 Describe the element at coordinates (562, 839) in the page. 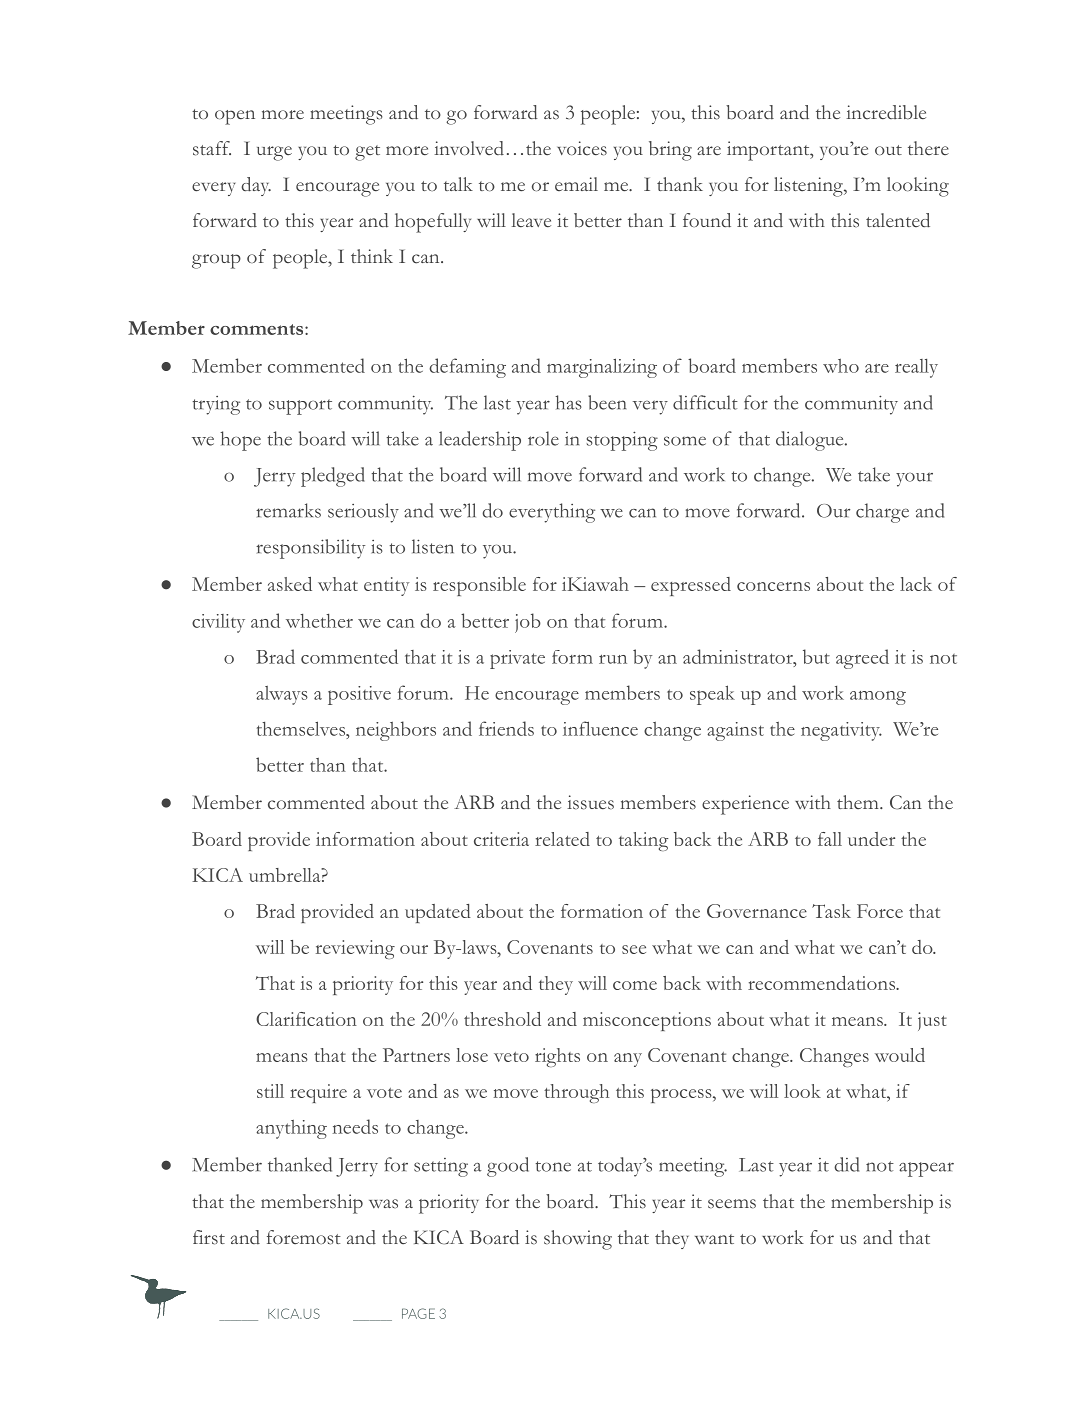

I see `related` at that location.
